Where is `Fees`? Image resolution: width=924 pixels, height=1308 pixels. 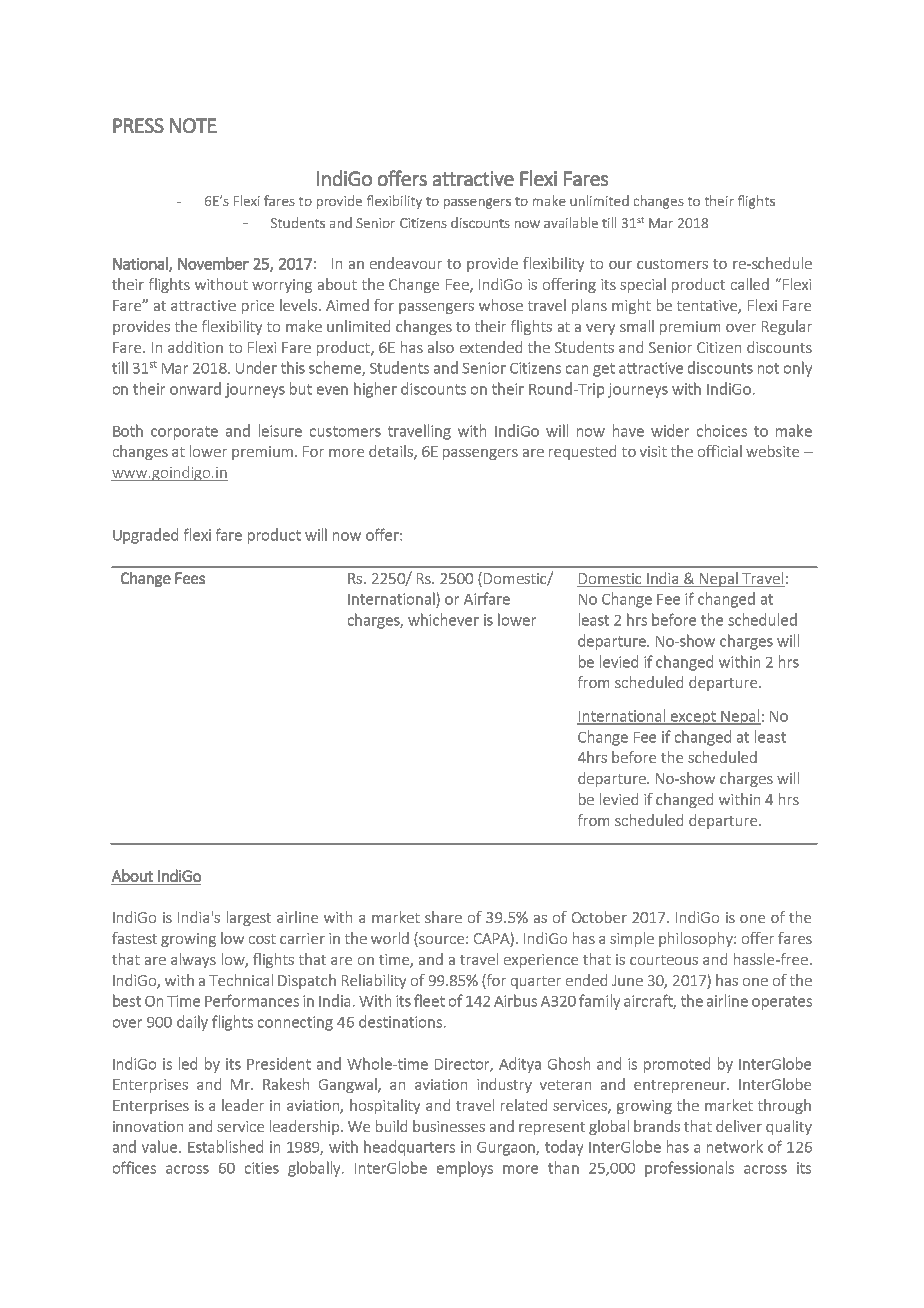 Fees is located at coordinates (190, 578).
